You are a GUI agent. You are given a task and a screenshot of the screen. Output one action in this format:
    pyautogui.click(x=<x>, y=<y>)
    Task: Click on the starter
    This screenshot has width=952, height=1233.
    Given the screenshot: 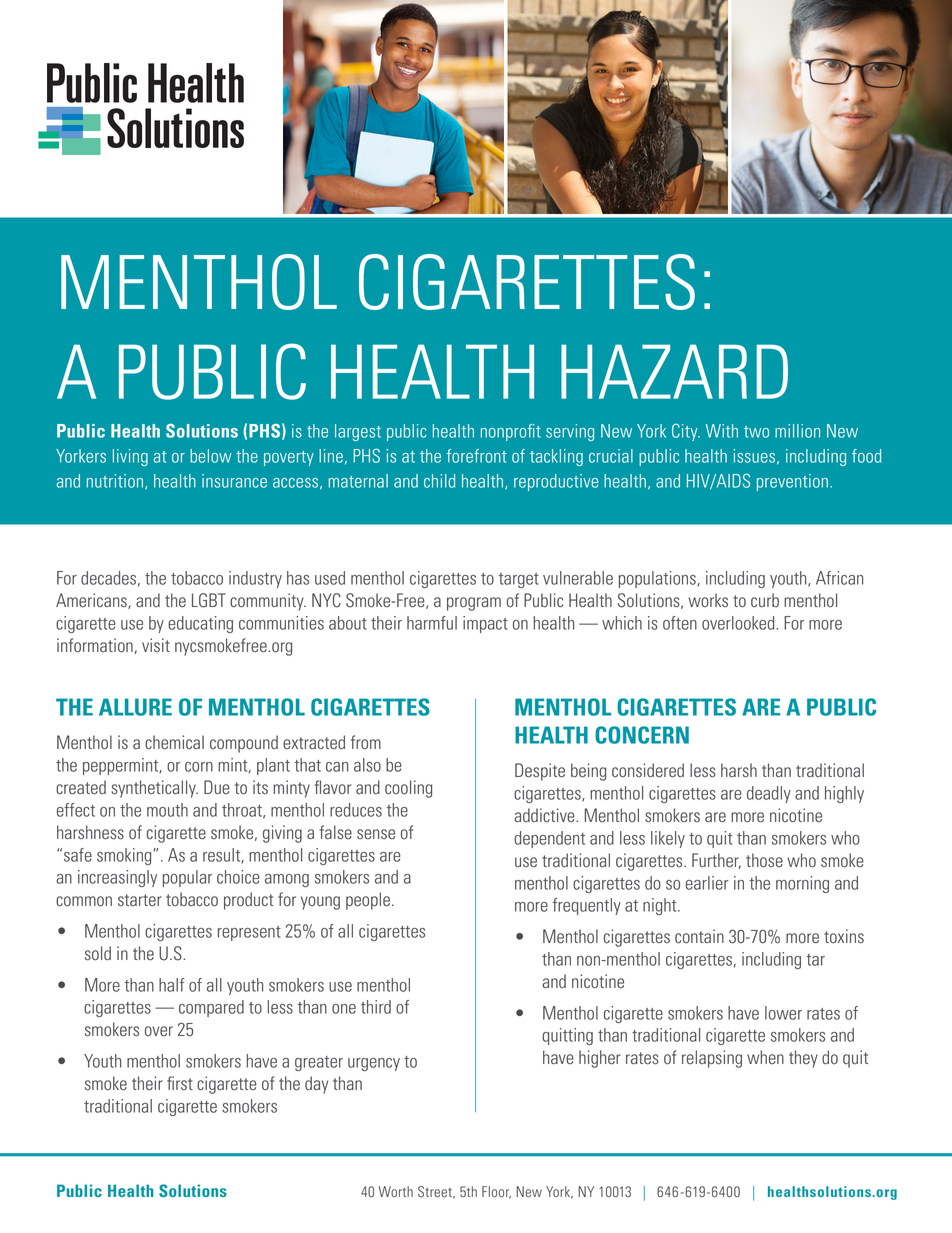 What is the action you would take?
    pyautogui.click(x=140, y=900)
